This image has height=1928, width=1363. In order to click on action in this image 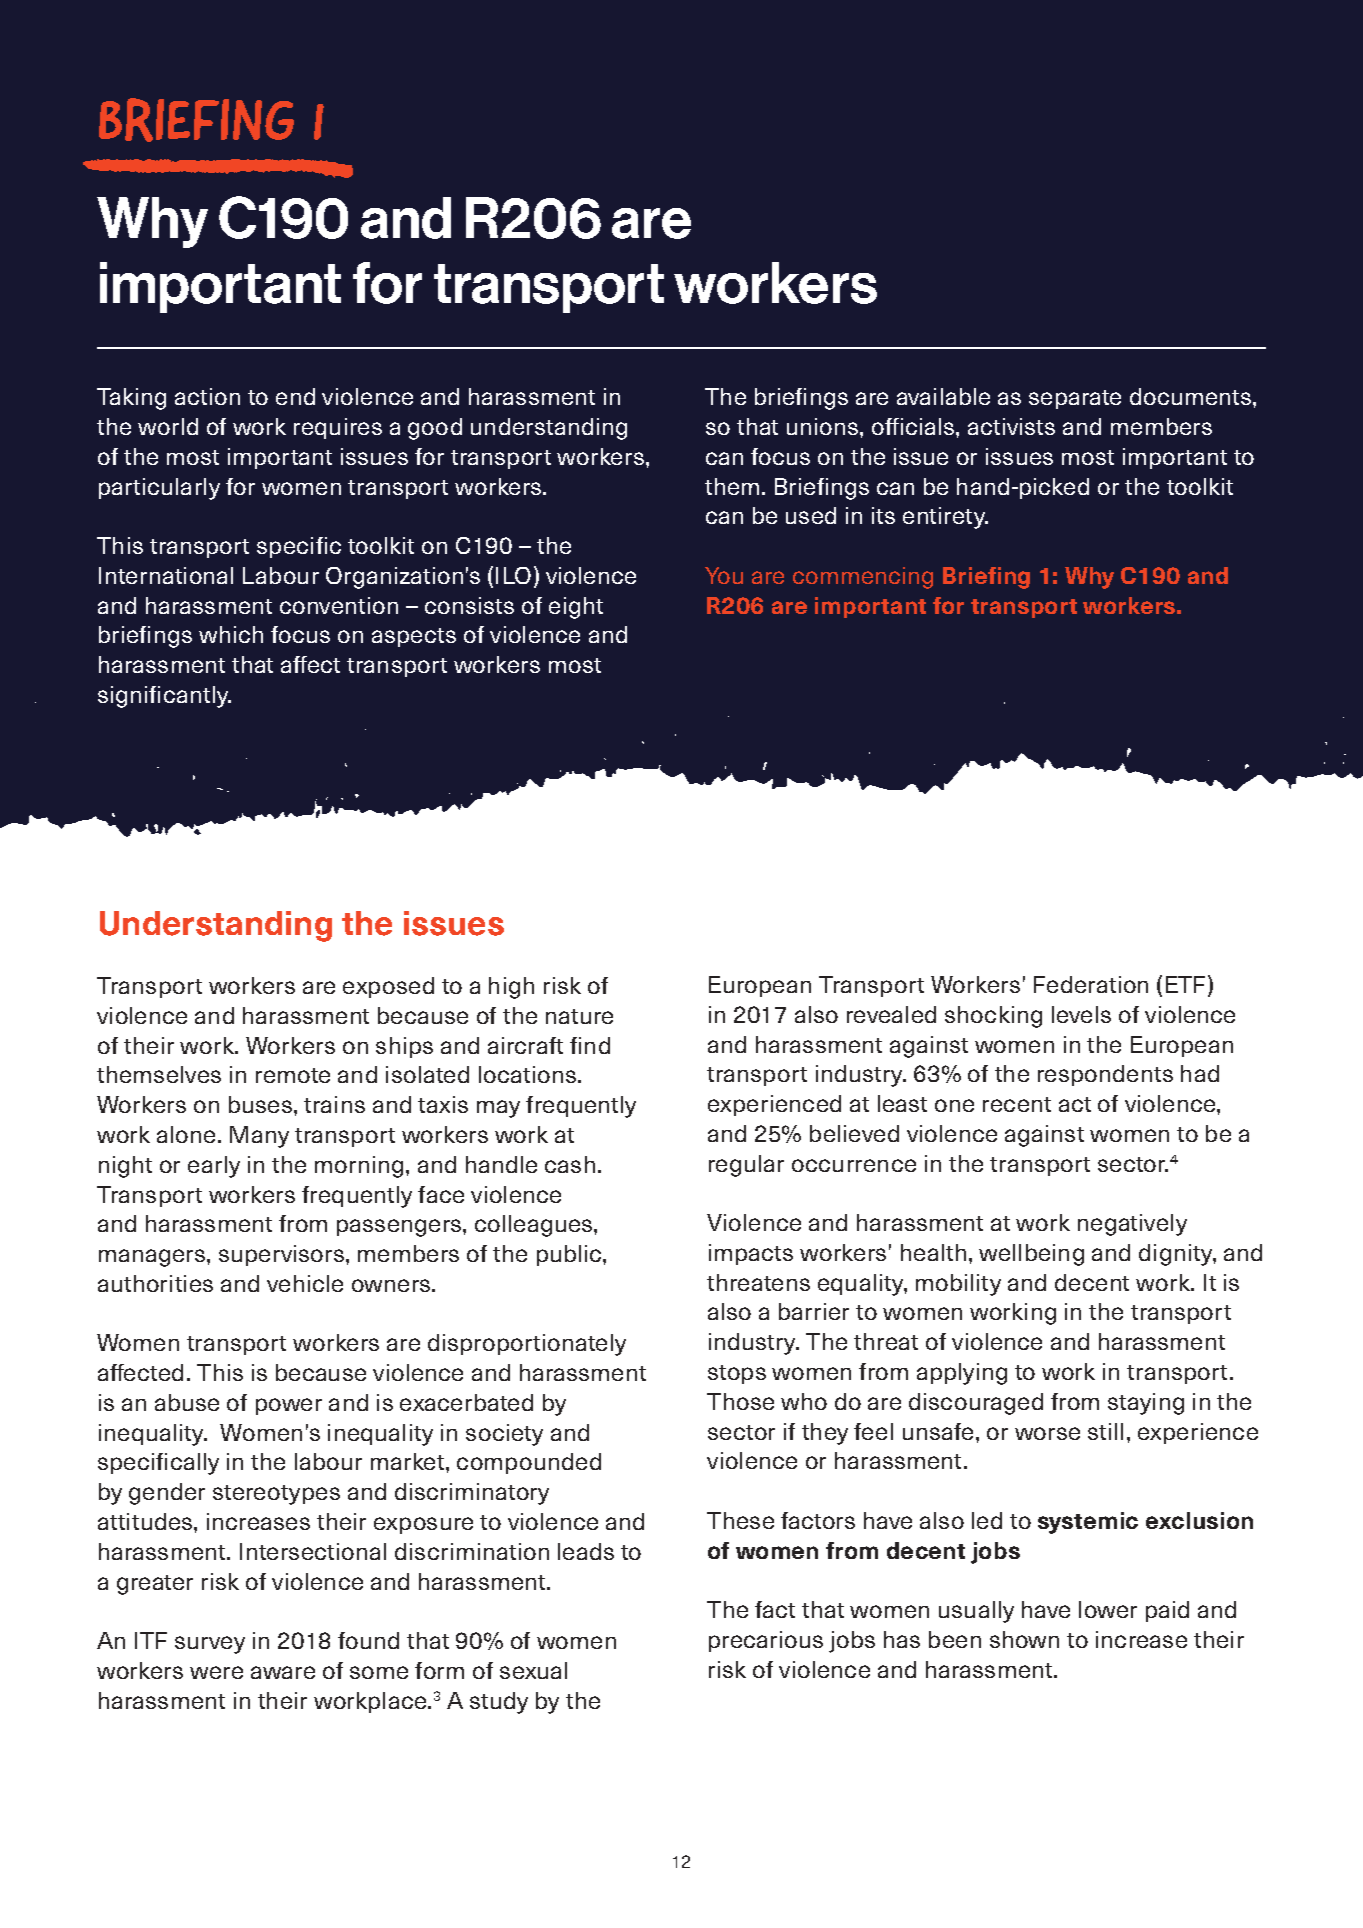, I will do `click(207, 396)`.
